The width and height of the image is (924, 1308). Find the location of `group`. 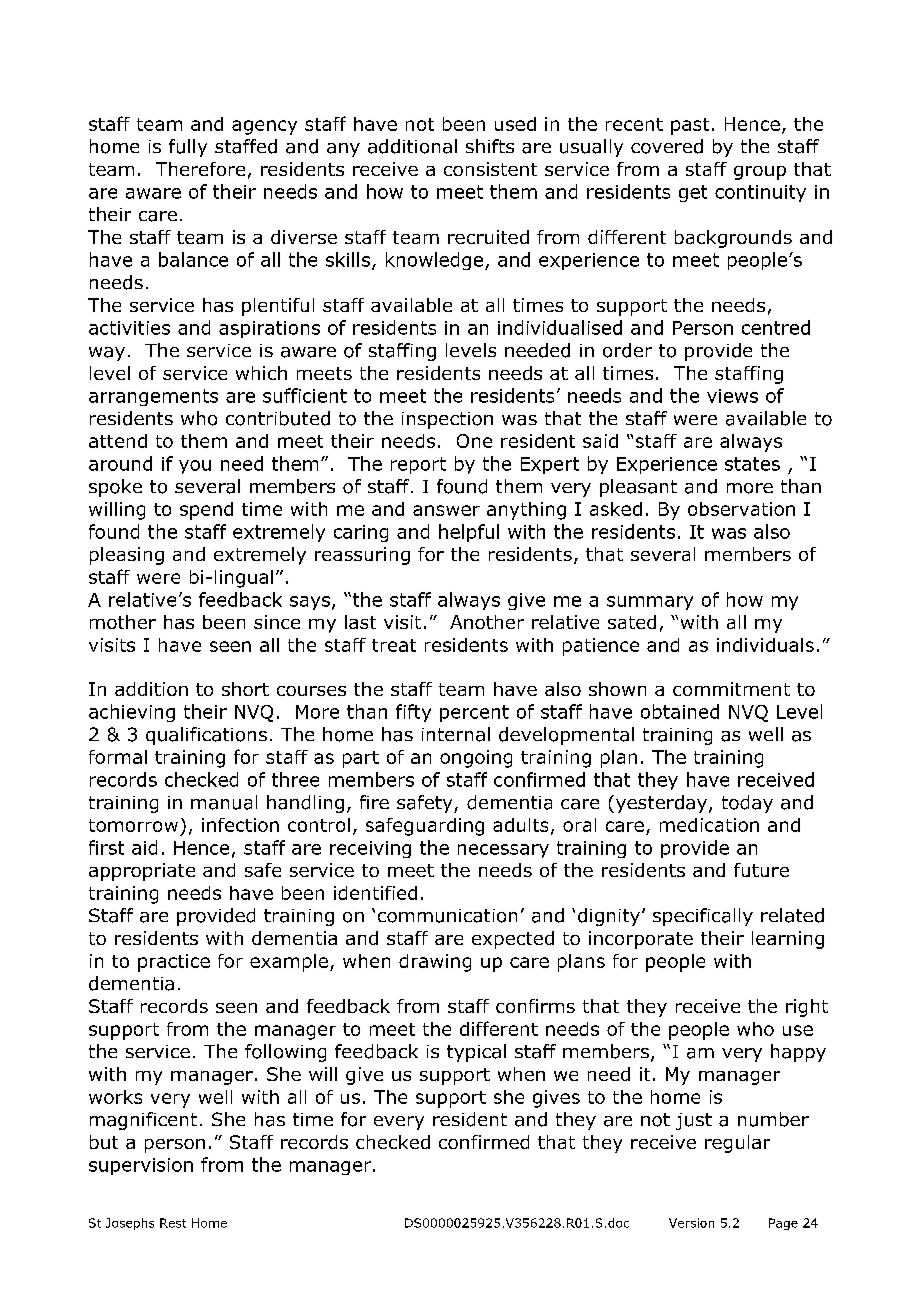

group is located at coordinates (760, 173).
